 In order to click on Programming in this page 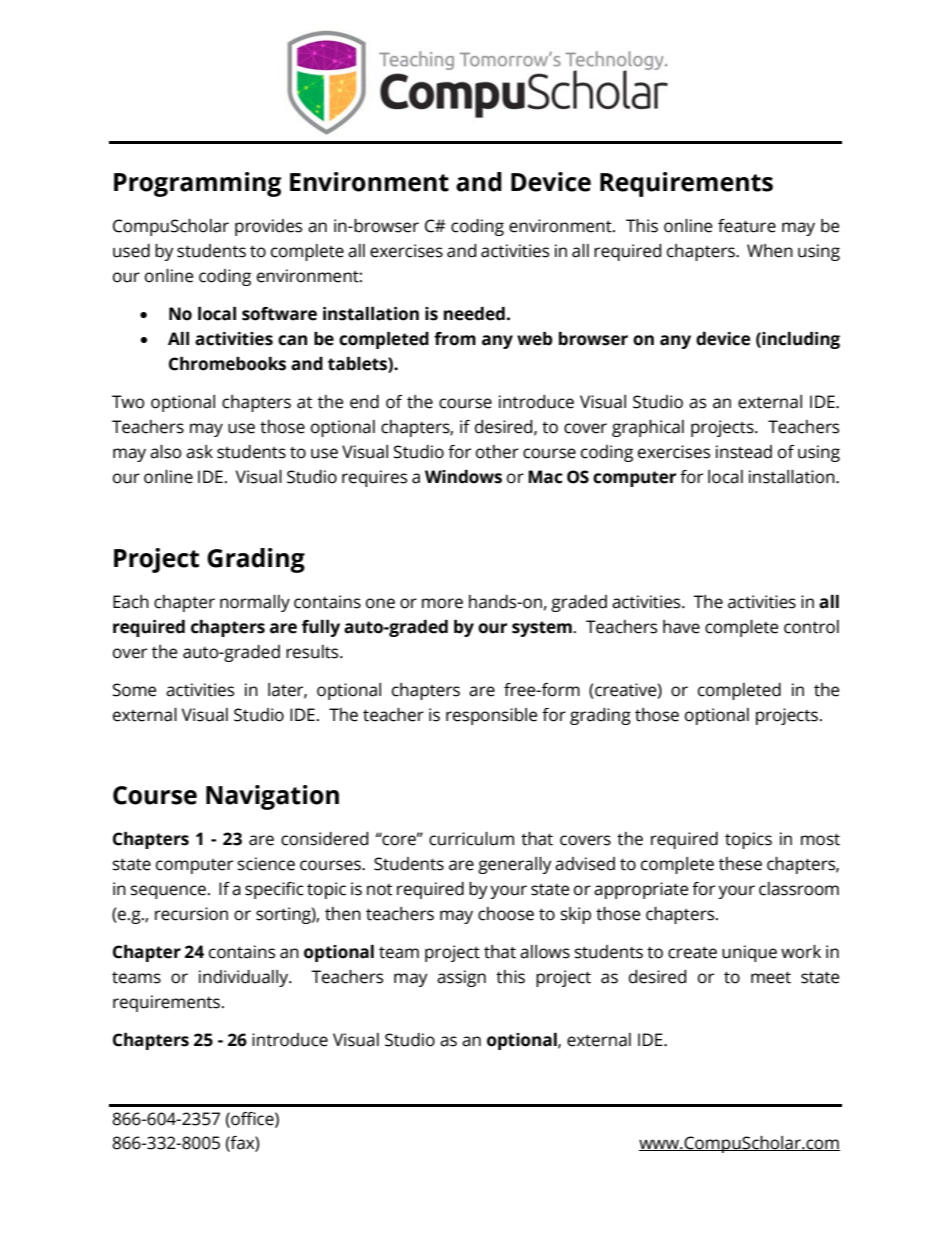, I will do `click(198, 184)`.
